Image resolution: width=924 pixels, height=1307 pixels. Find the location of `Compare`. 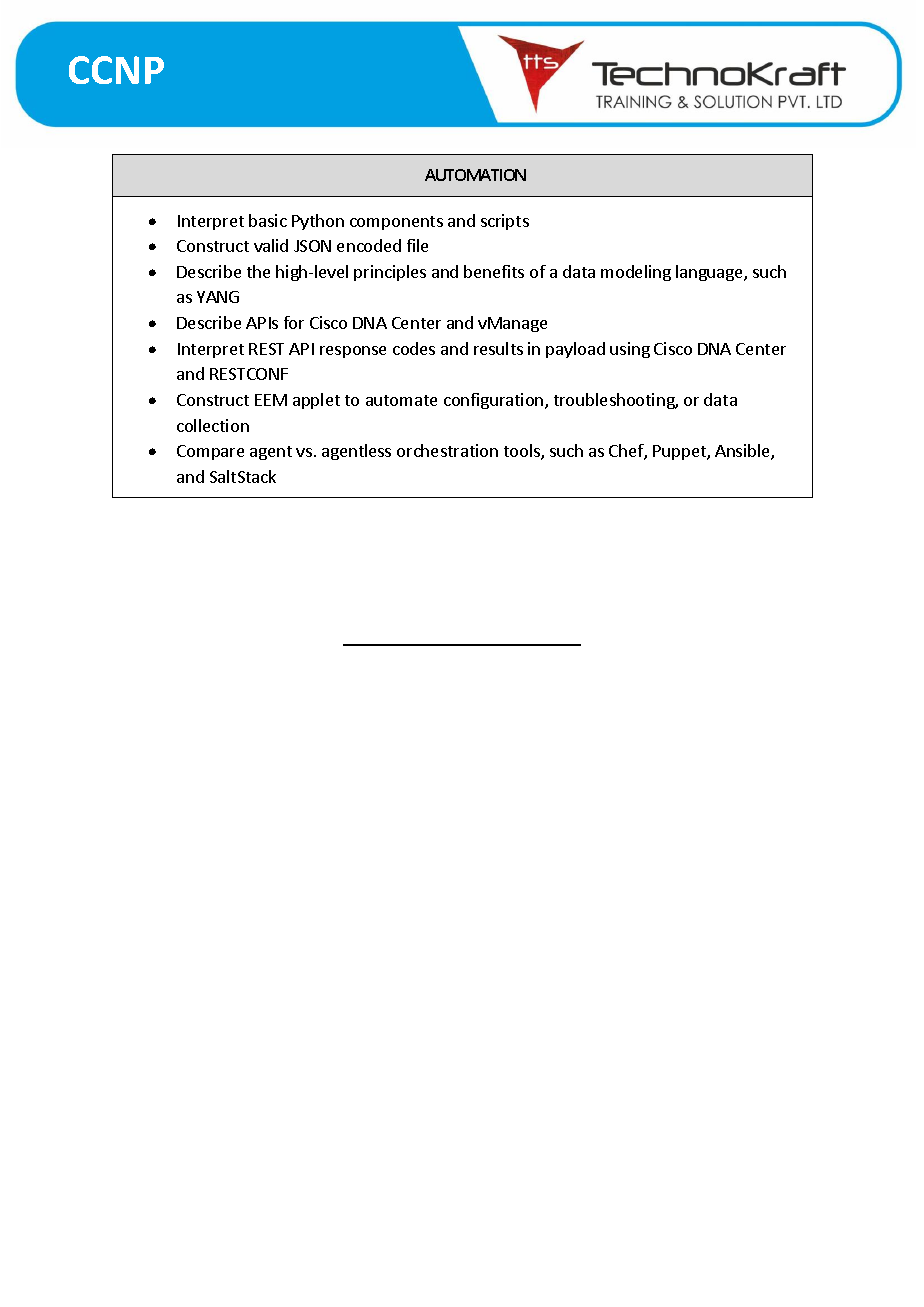

Compare is located at coordinates (210, 452).
